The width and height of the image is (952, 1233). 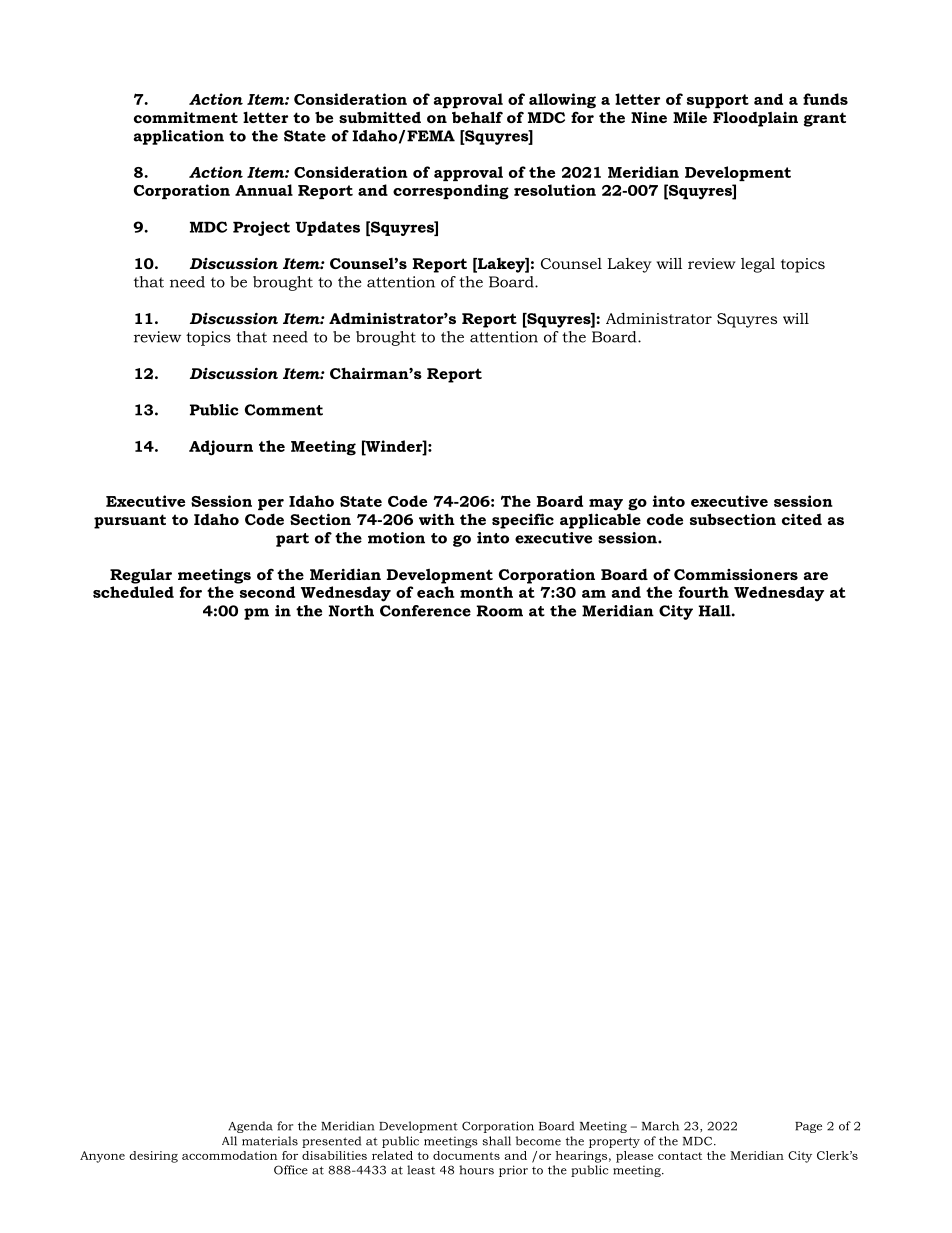 What do you see at coordinates (477, 117) in the image?
I see `behalf` at bounding box center [477, 117].
